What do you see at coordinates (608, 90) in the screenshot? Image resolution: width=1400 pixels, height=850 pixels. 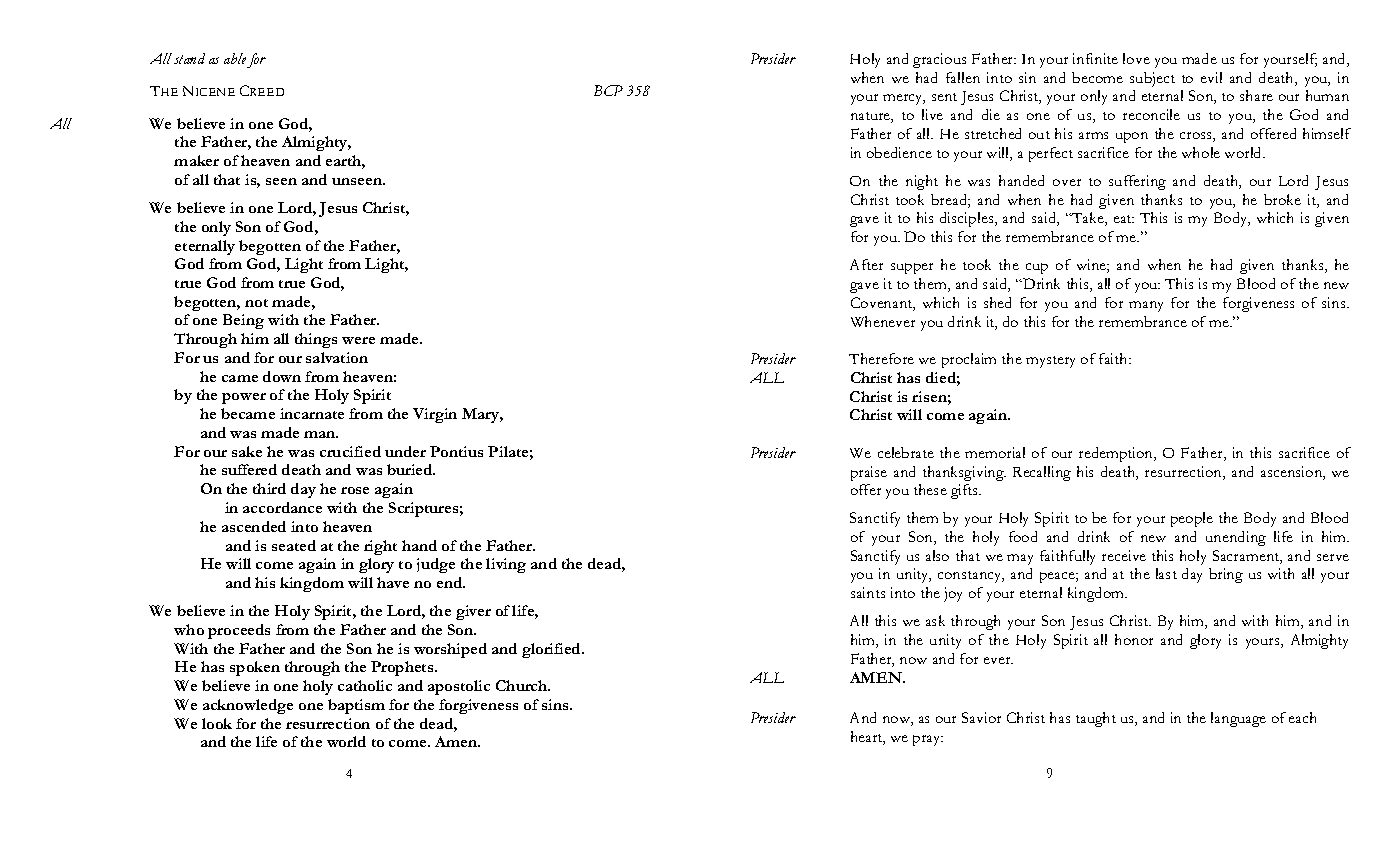 I see `BCP` at bounding box center [608, 90].
